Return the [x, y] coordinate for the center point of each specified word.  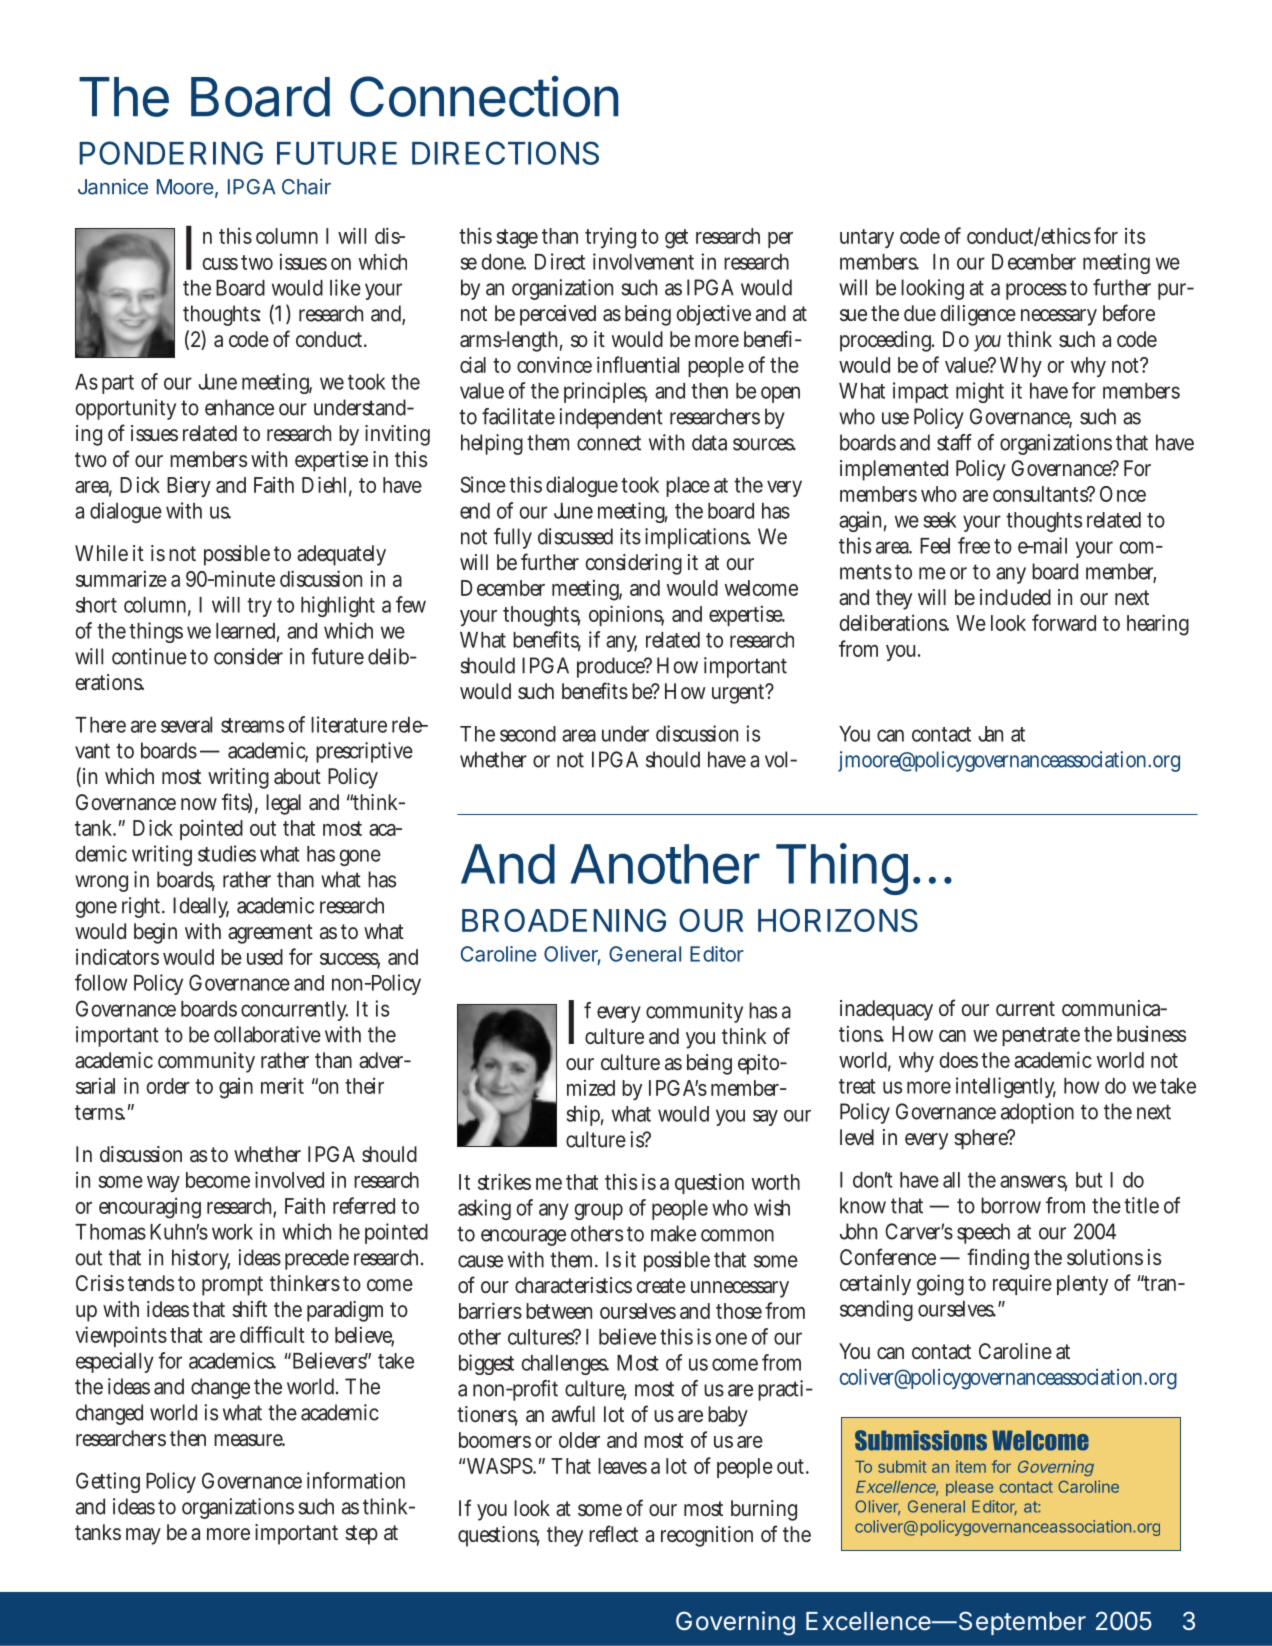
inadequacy [886, 1010]
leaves [622, 1466]
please [969, 1488]
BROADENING [564, 920]
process [1036, 291]
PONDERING [171, 153]
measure [249, 1440]
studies [227, 853]
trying [610, 238]
